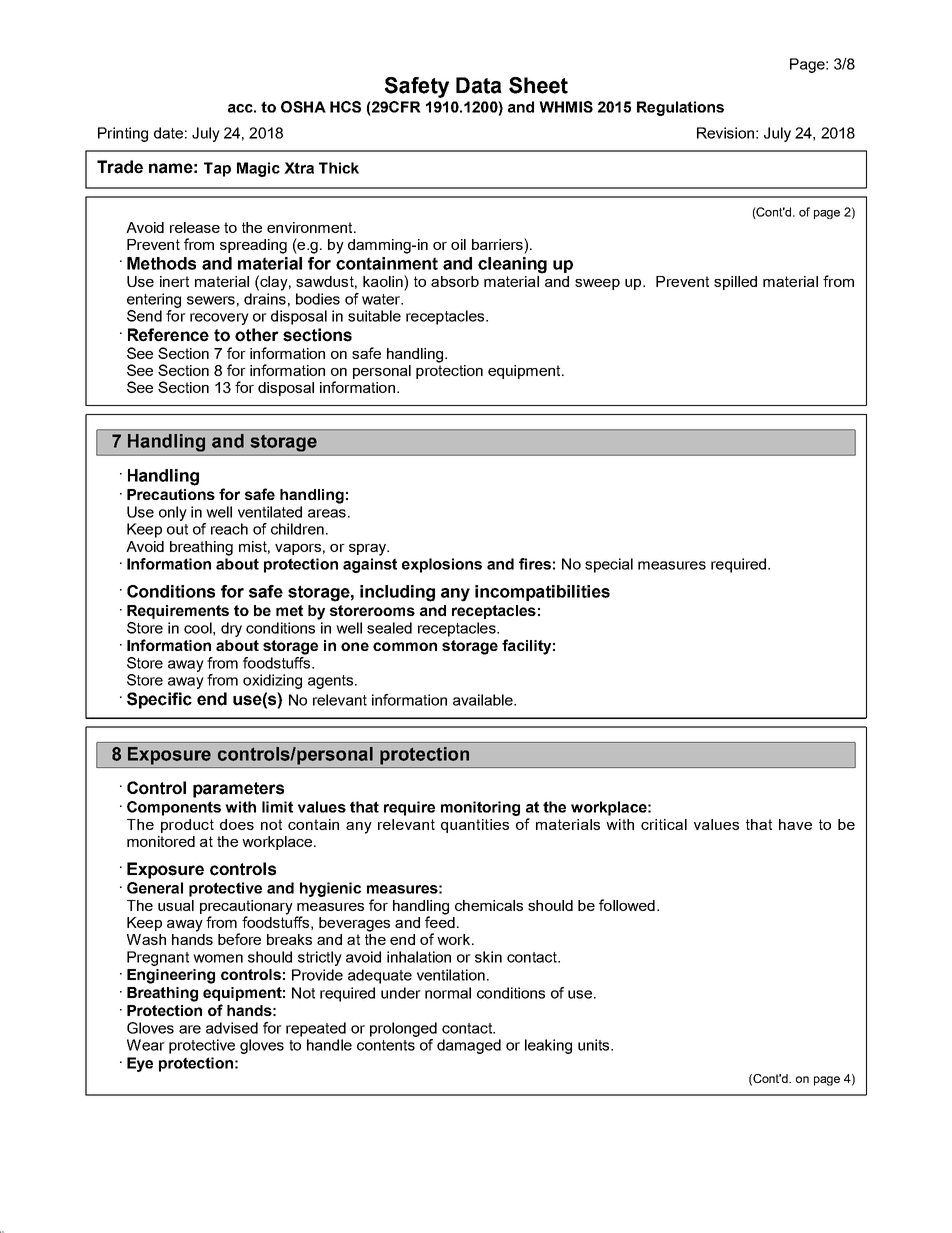 The image size is (952, 1233). I want to click on date, so click(168, 133).
